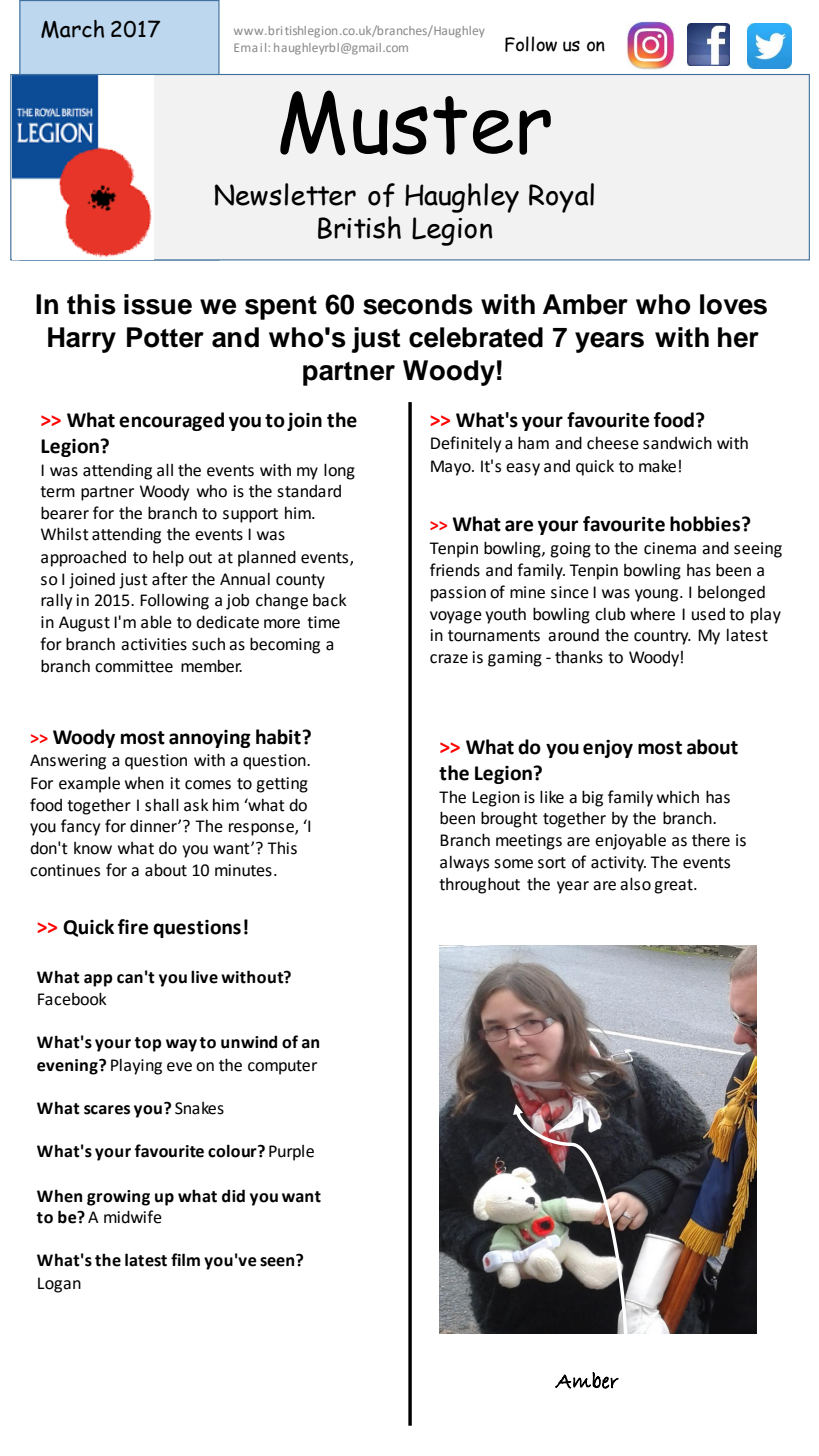  I want to click on midwife, so click(133, 1217).
